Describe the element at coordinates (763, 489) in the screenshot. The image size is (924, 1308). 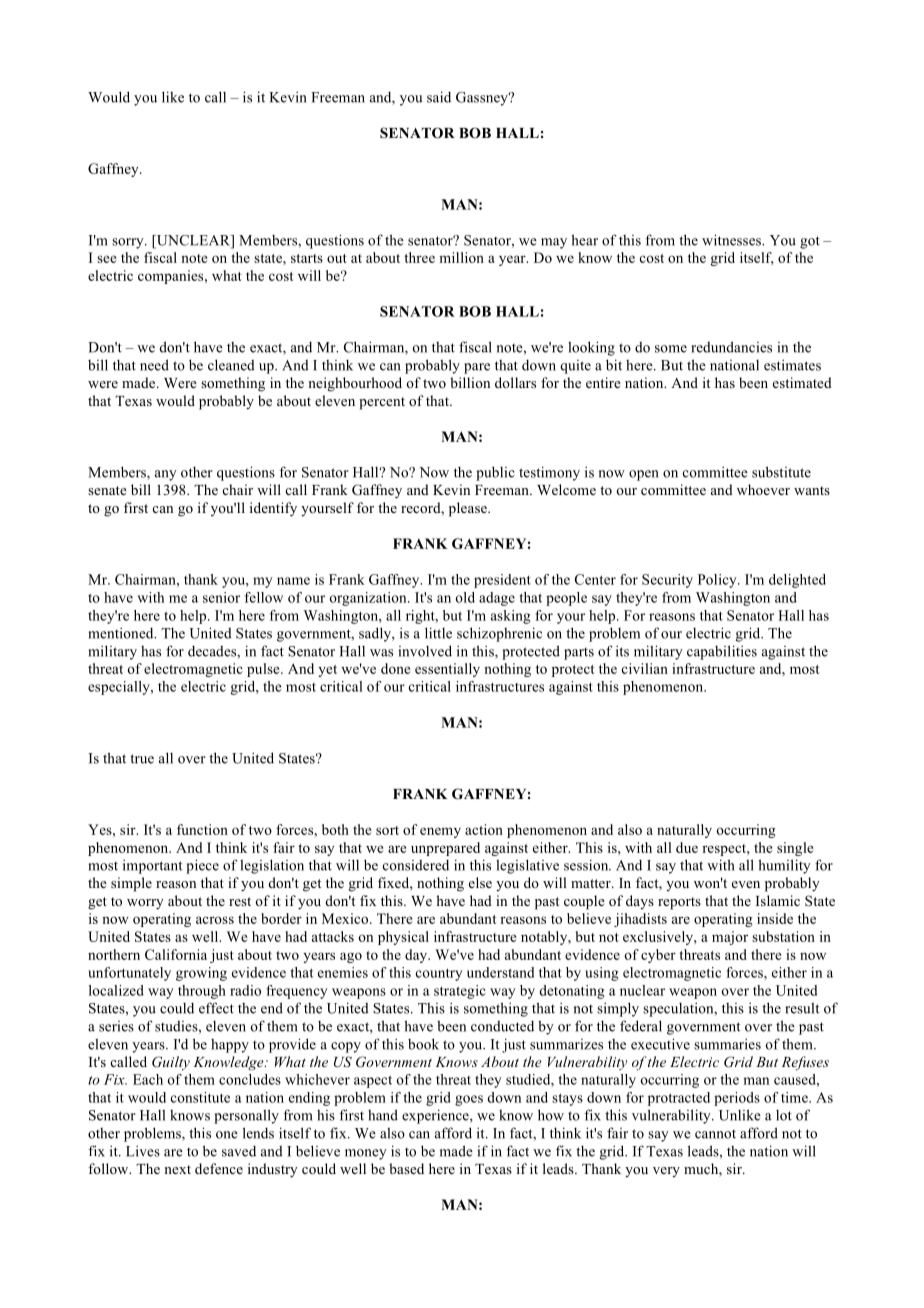
I see `whoever` at that location.
